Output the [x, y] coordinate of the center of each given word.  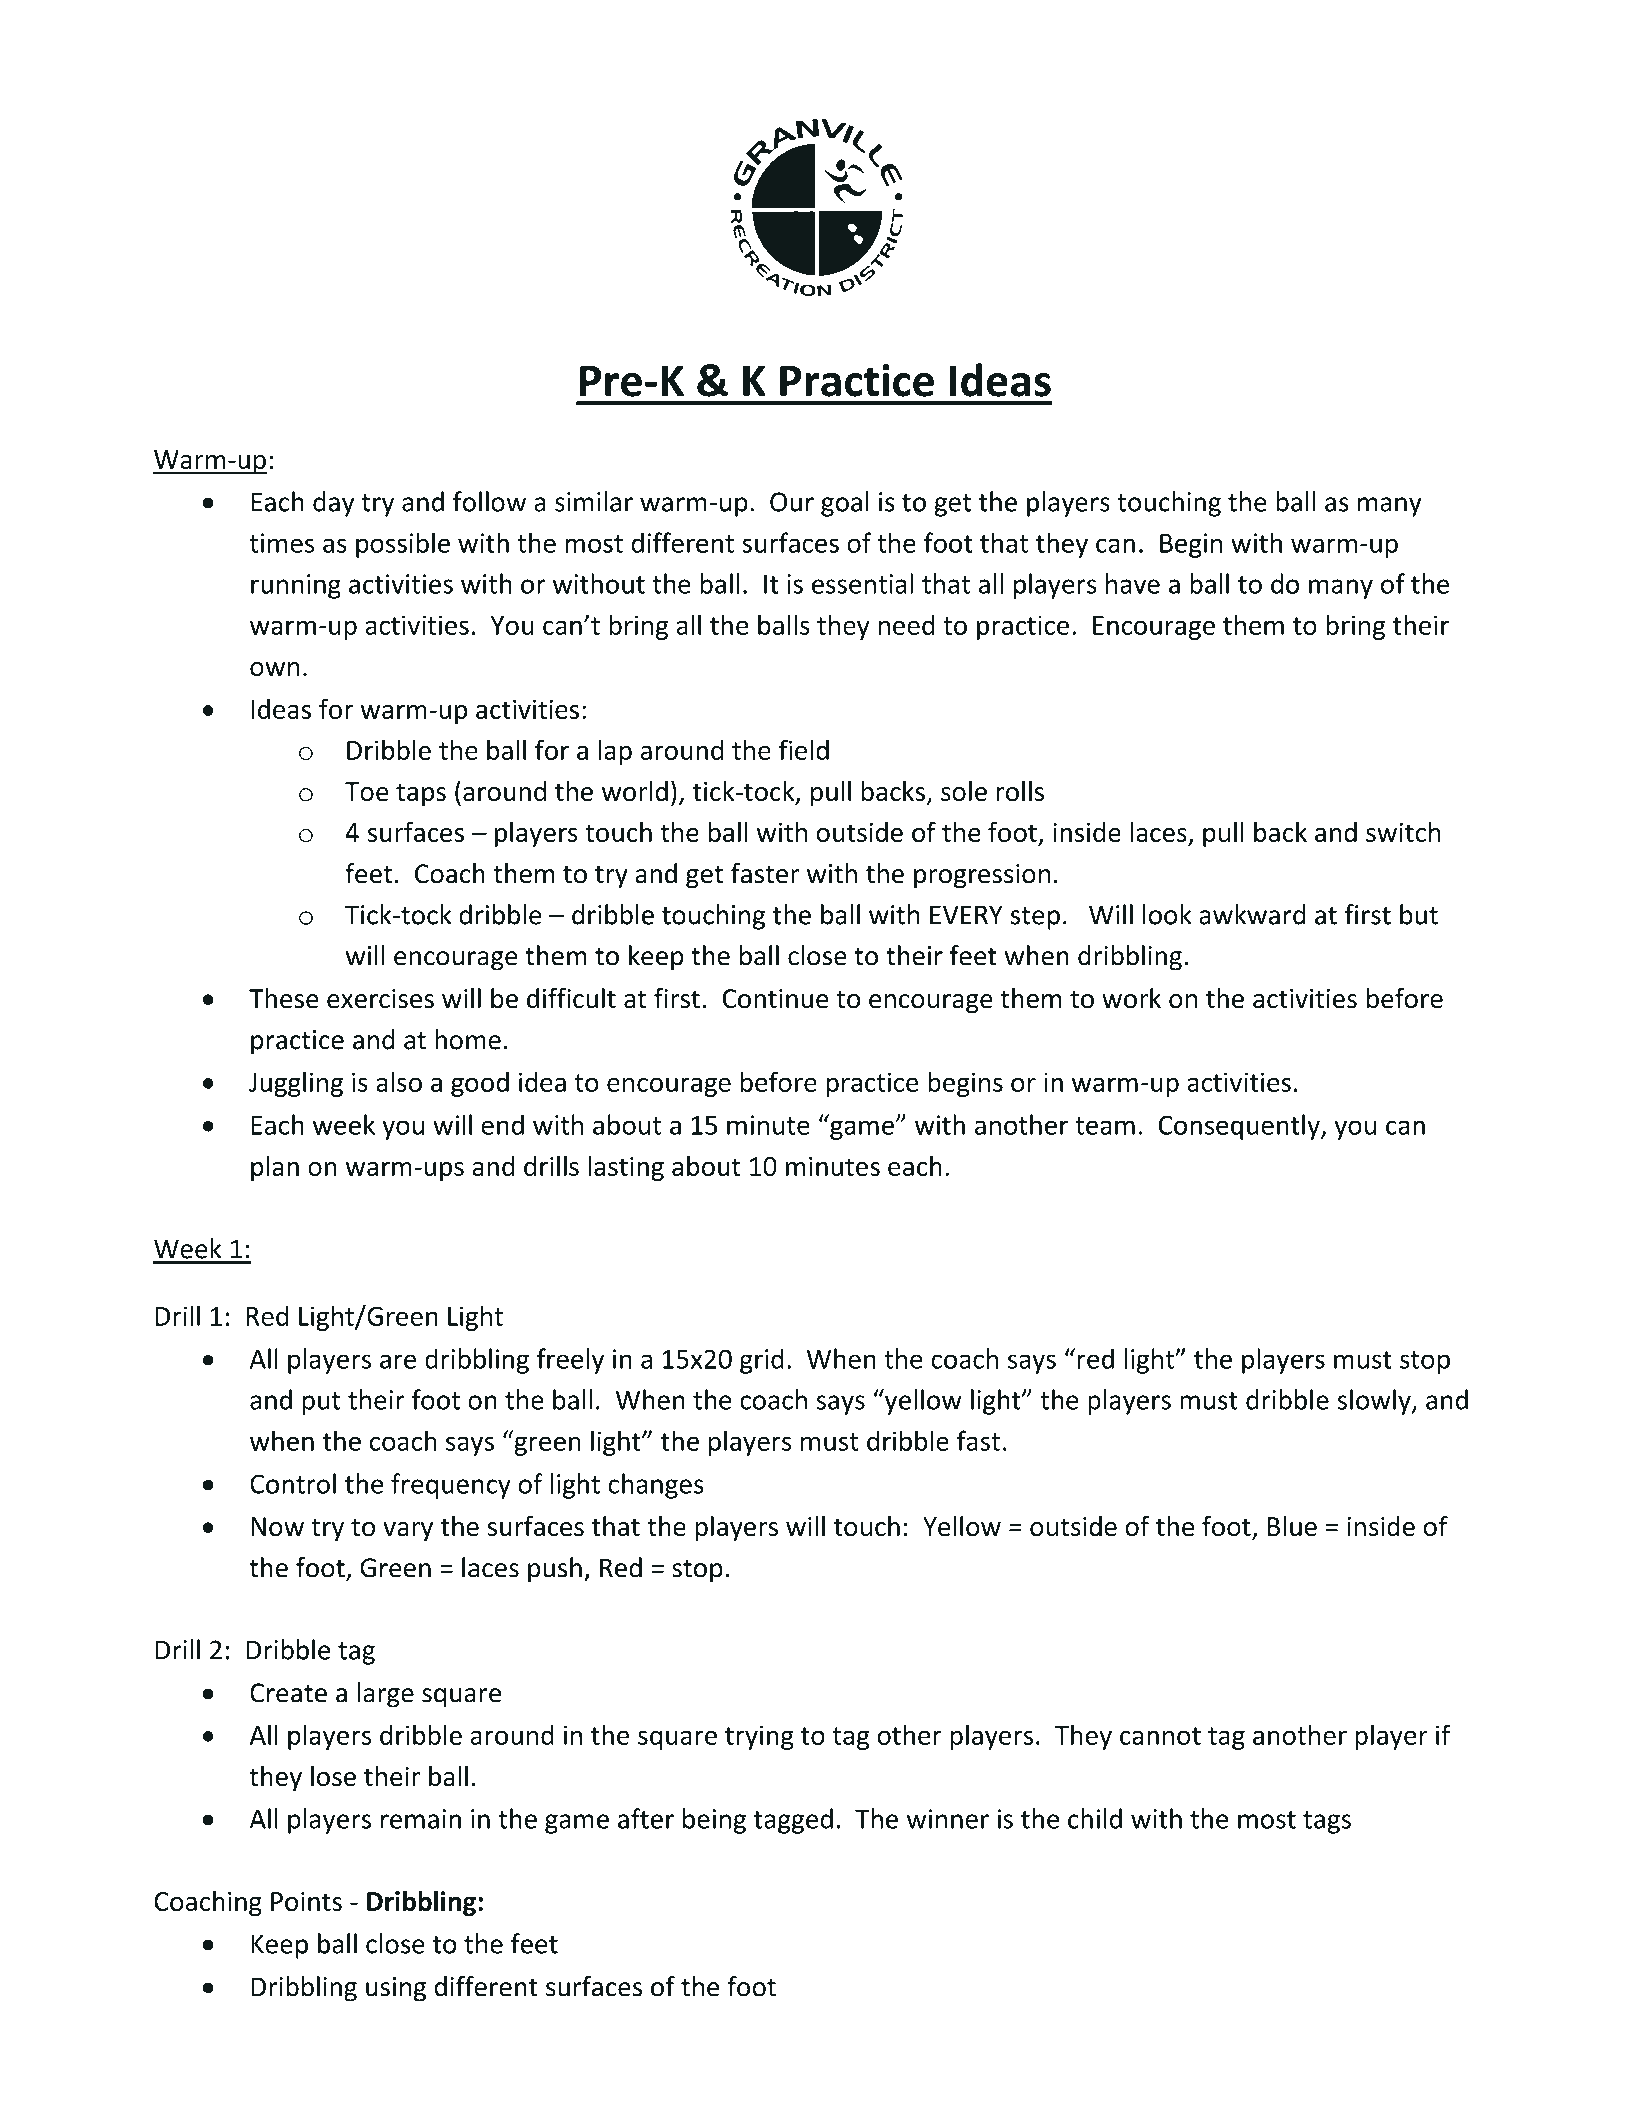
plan [275, 1168]
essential [862, 583]
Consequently [1240, 1127]
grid [762, 1361]
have [1133, 583]
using [396, 1989]
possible [403, 545]
